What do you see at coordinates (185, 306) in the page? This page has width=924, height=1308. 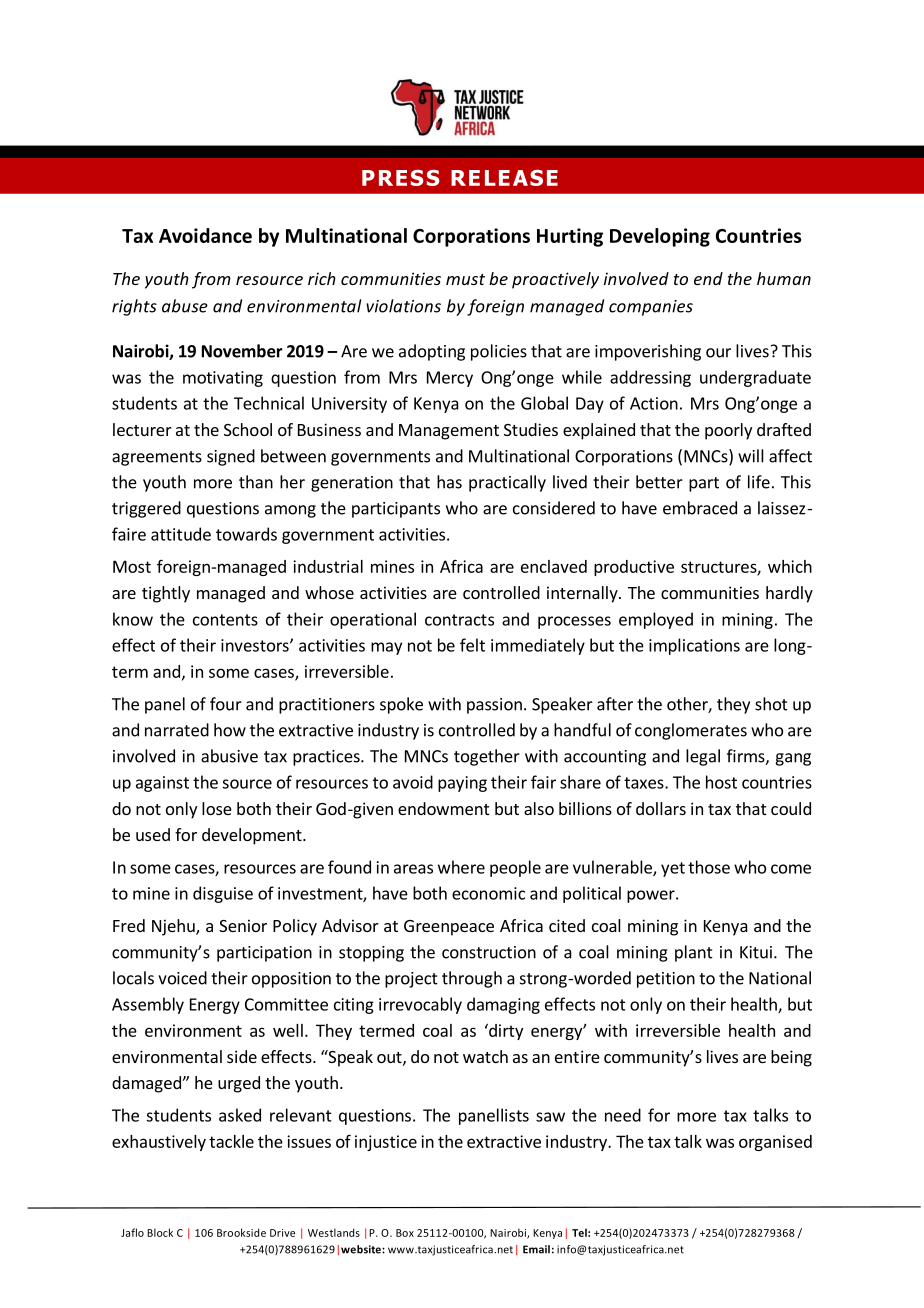 I see `abuse` at bounding box center [185, 306].
